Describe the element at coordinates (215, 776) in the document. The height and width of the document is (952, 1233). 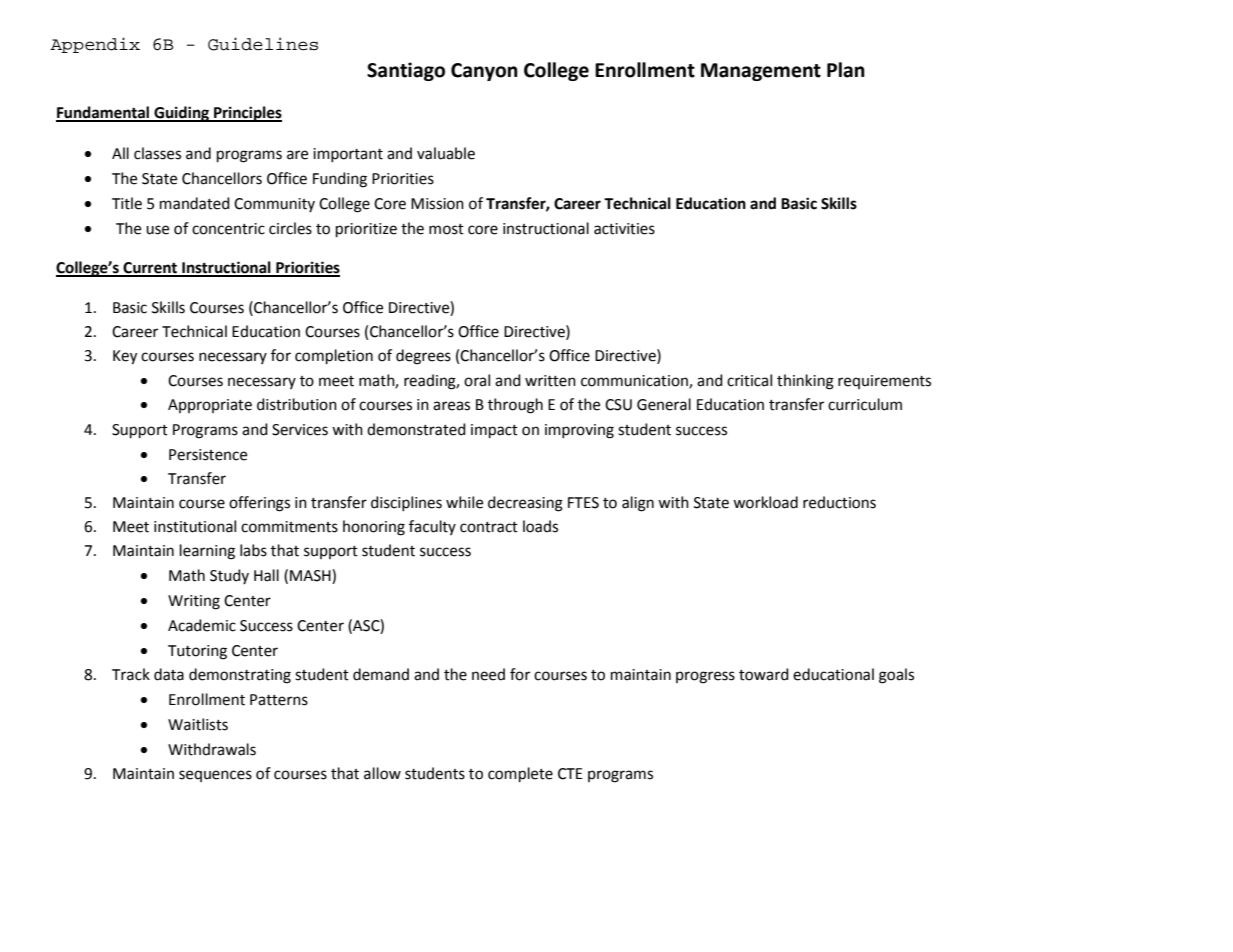
I see `sequences` at that location.
